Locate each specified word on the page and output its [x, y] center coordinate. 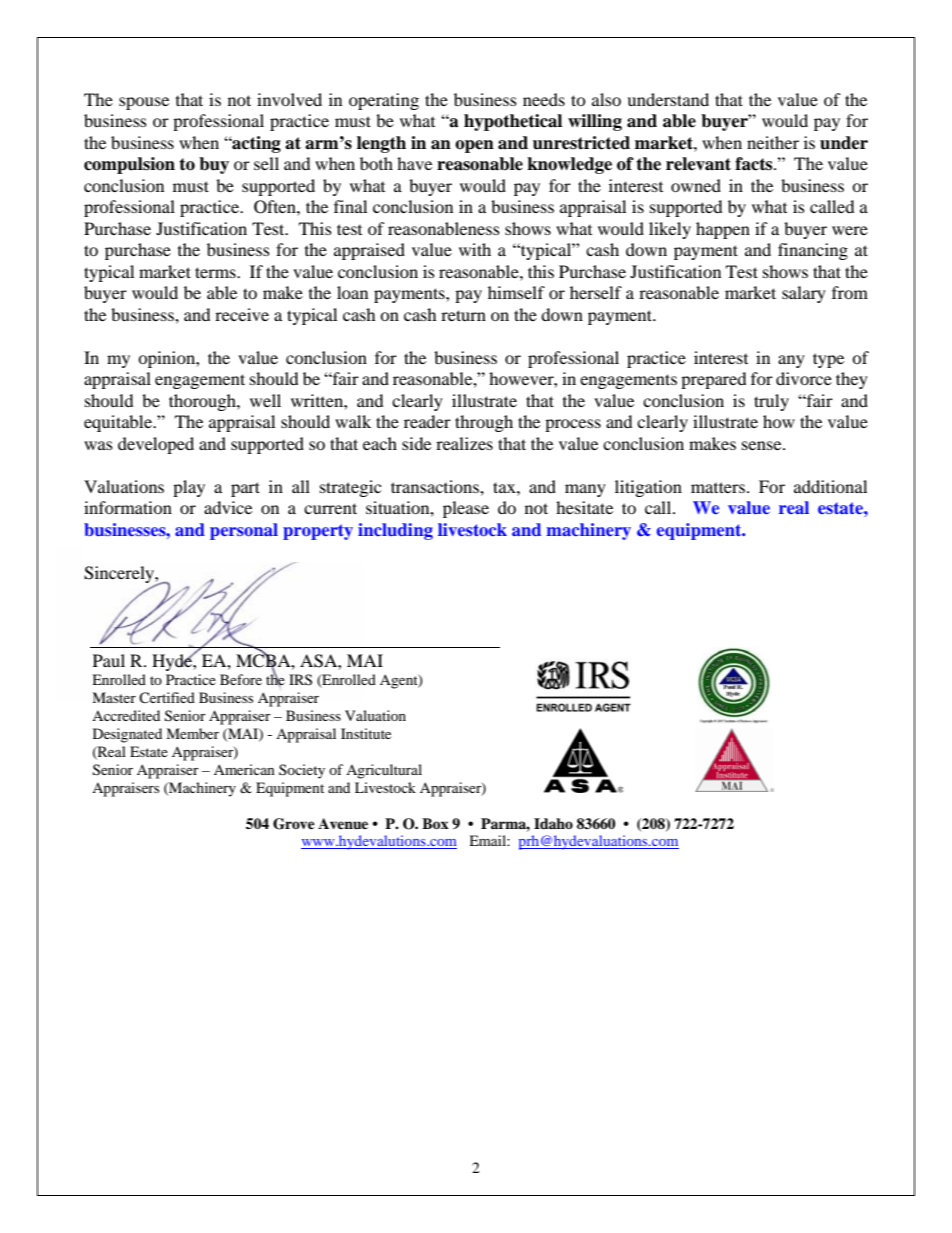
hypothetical [513, 122]
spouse [144, 103]
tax [505, 487]
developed [156, 445]
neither [773, 142]
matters [718, 487]
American [244, 769]
